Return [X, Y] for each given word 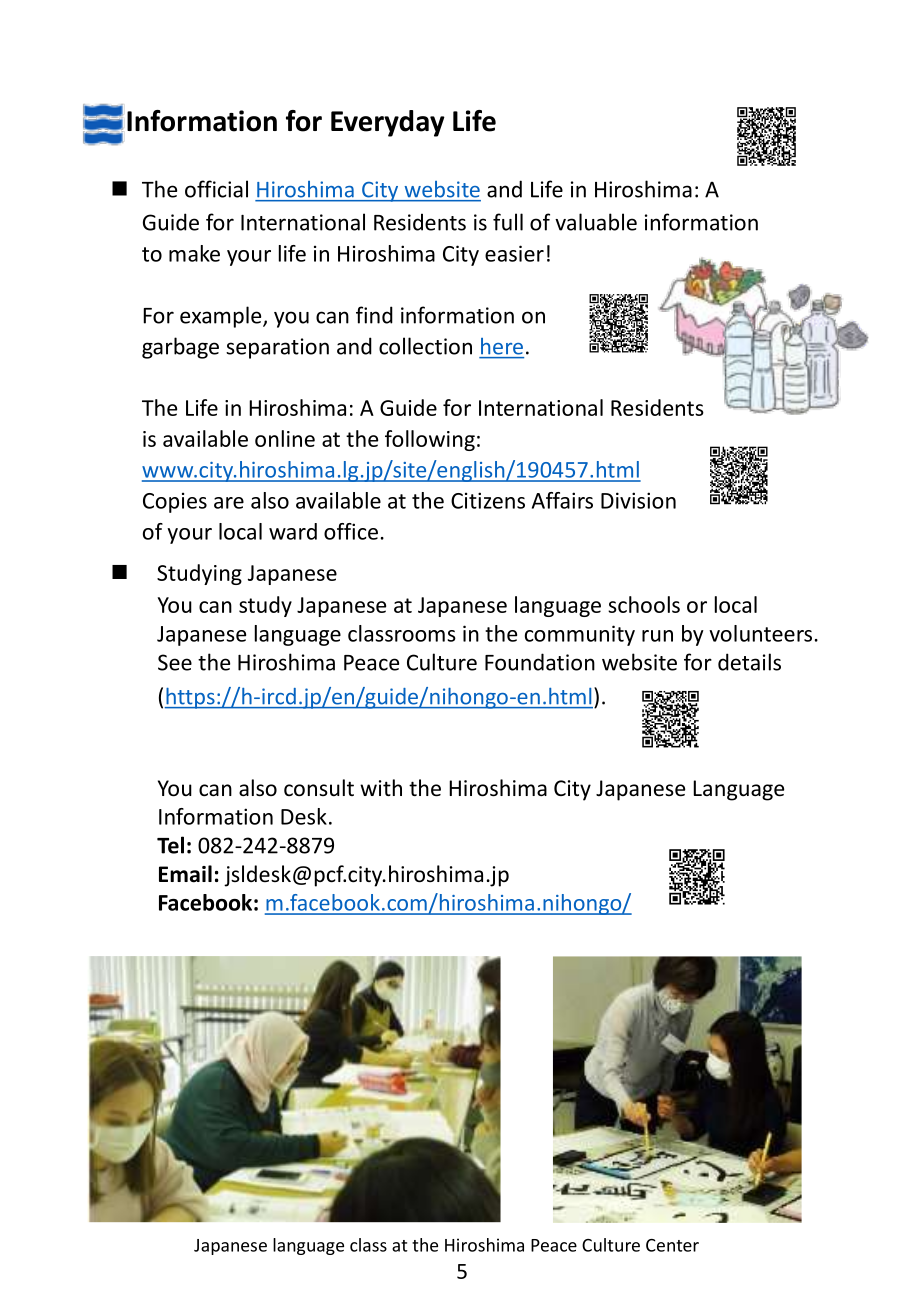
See [175, 662]
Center [672, 1245]
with [381, 787]
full [508, 222]
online [285, 438]
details [749, 662]
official [216, 189]
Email [185, 874]
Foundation [540, 662]
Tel [170, 845]
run [657, 636]
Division [638, 500]
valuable [596, 222]
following [430, 440]
